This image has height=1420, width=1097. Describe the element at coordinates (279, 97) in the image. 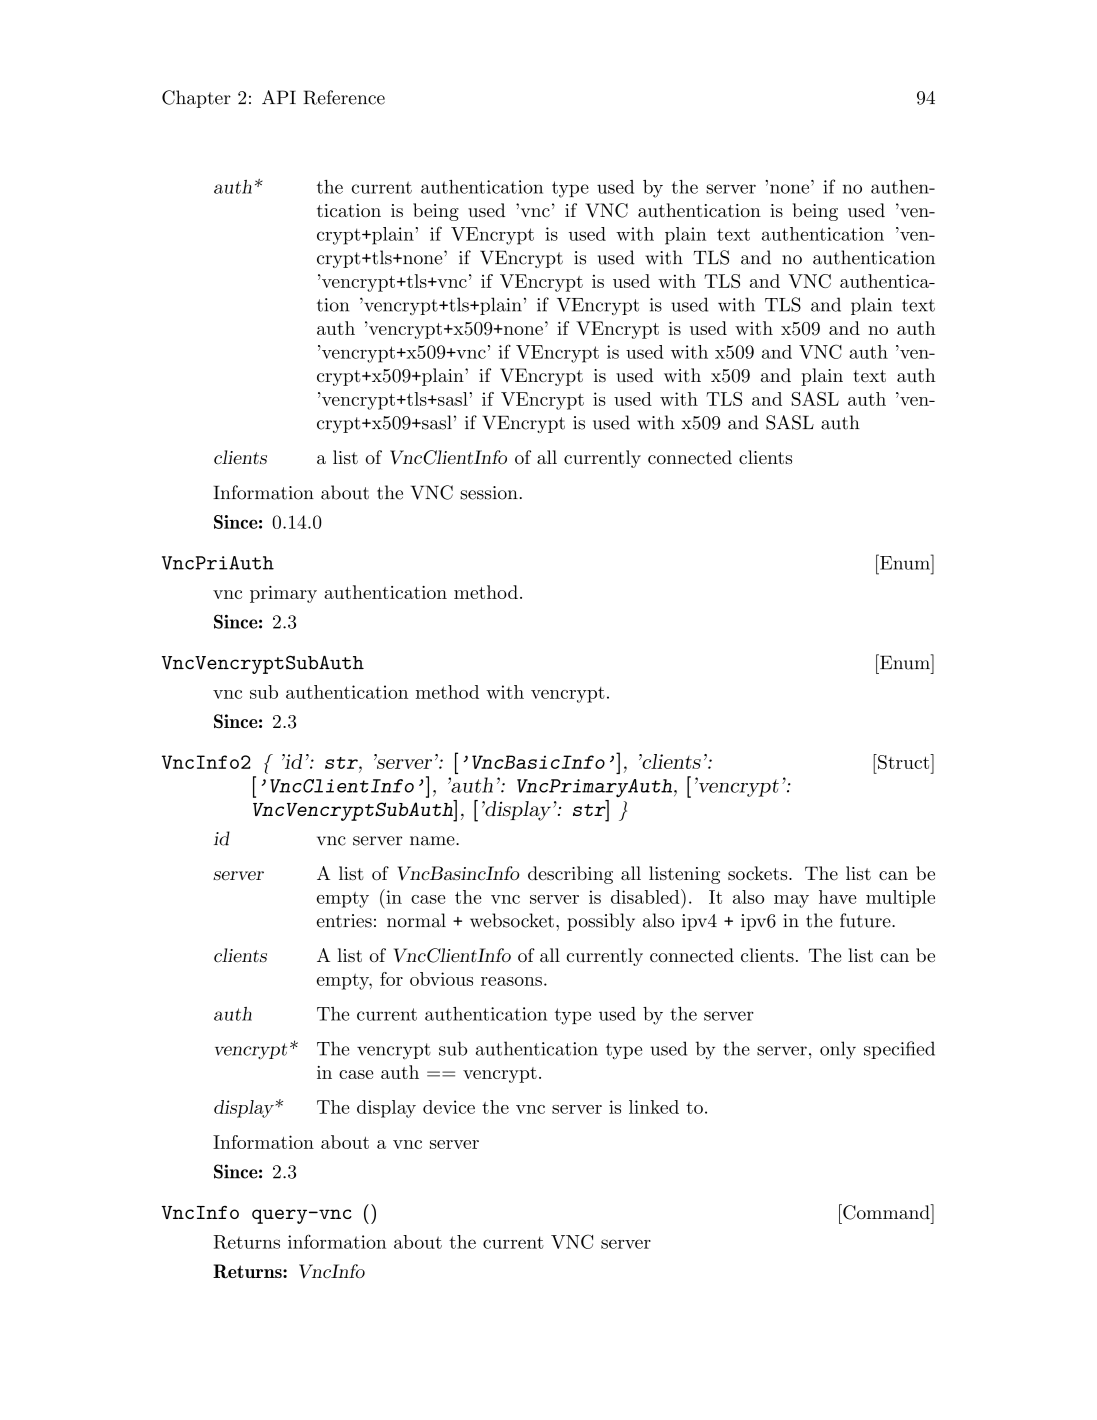

I see `API` at that location.
